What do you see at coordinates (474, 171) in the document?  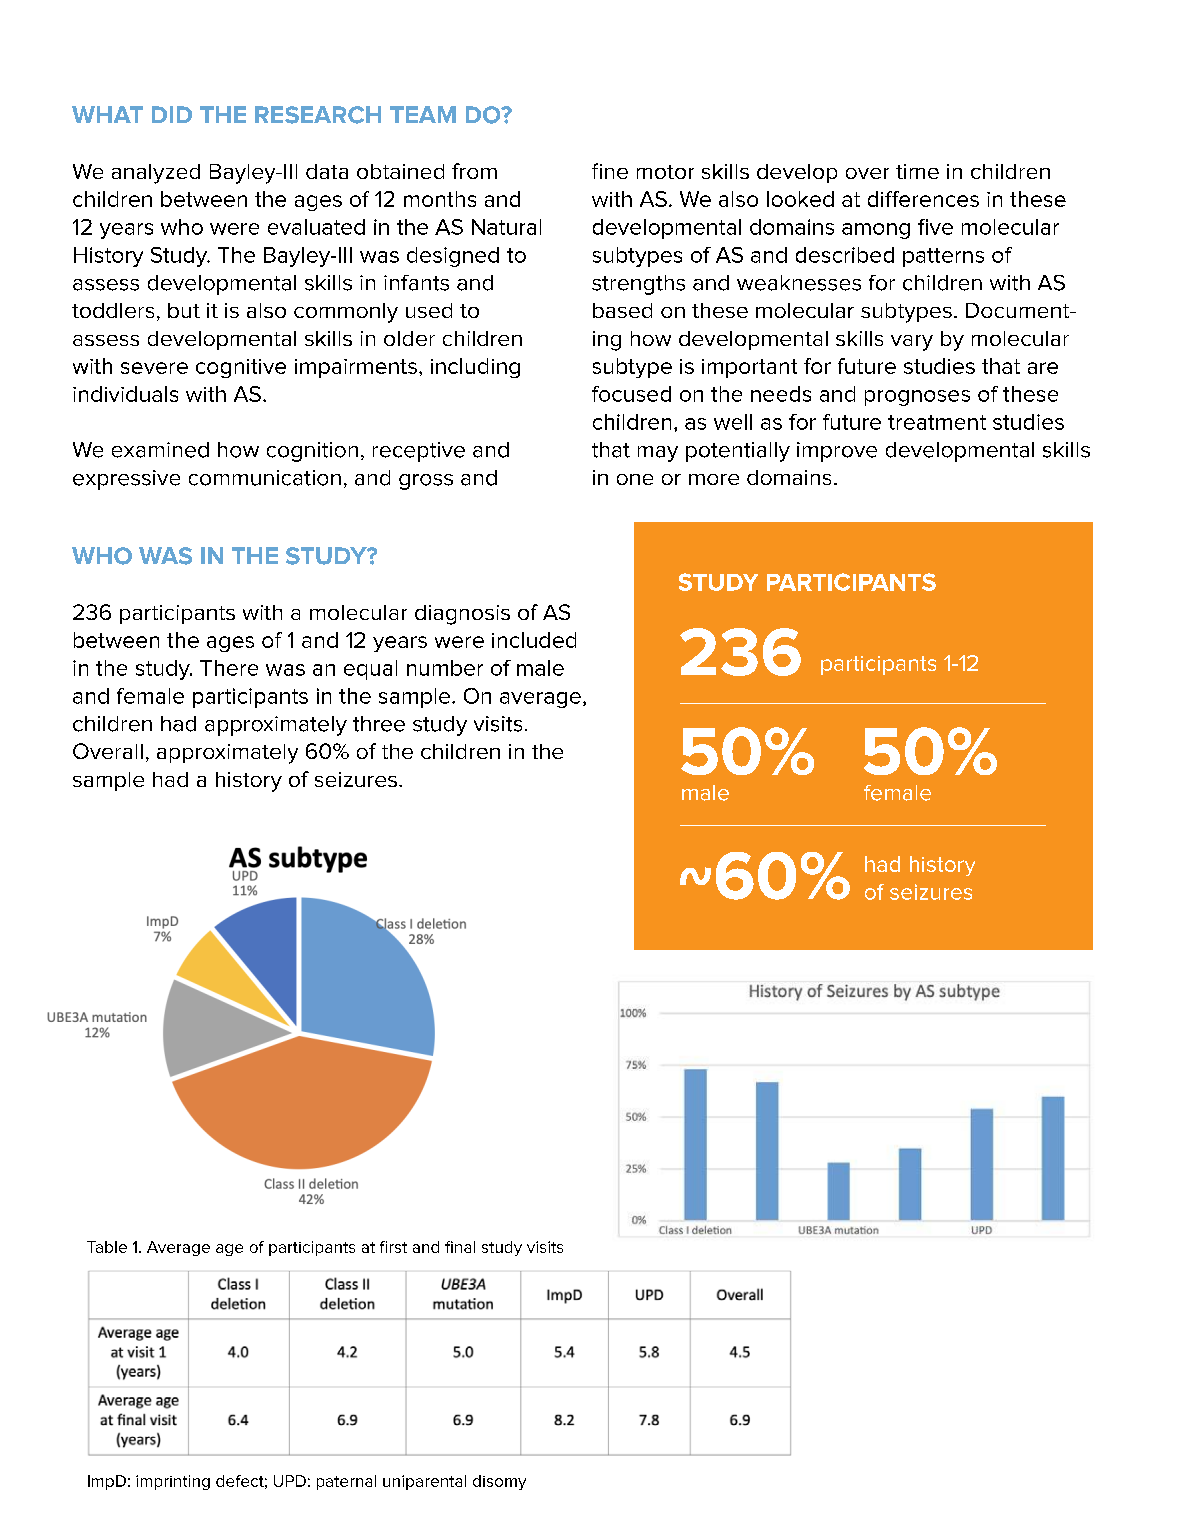 I see `from` at bounding box center [474, 171].
